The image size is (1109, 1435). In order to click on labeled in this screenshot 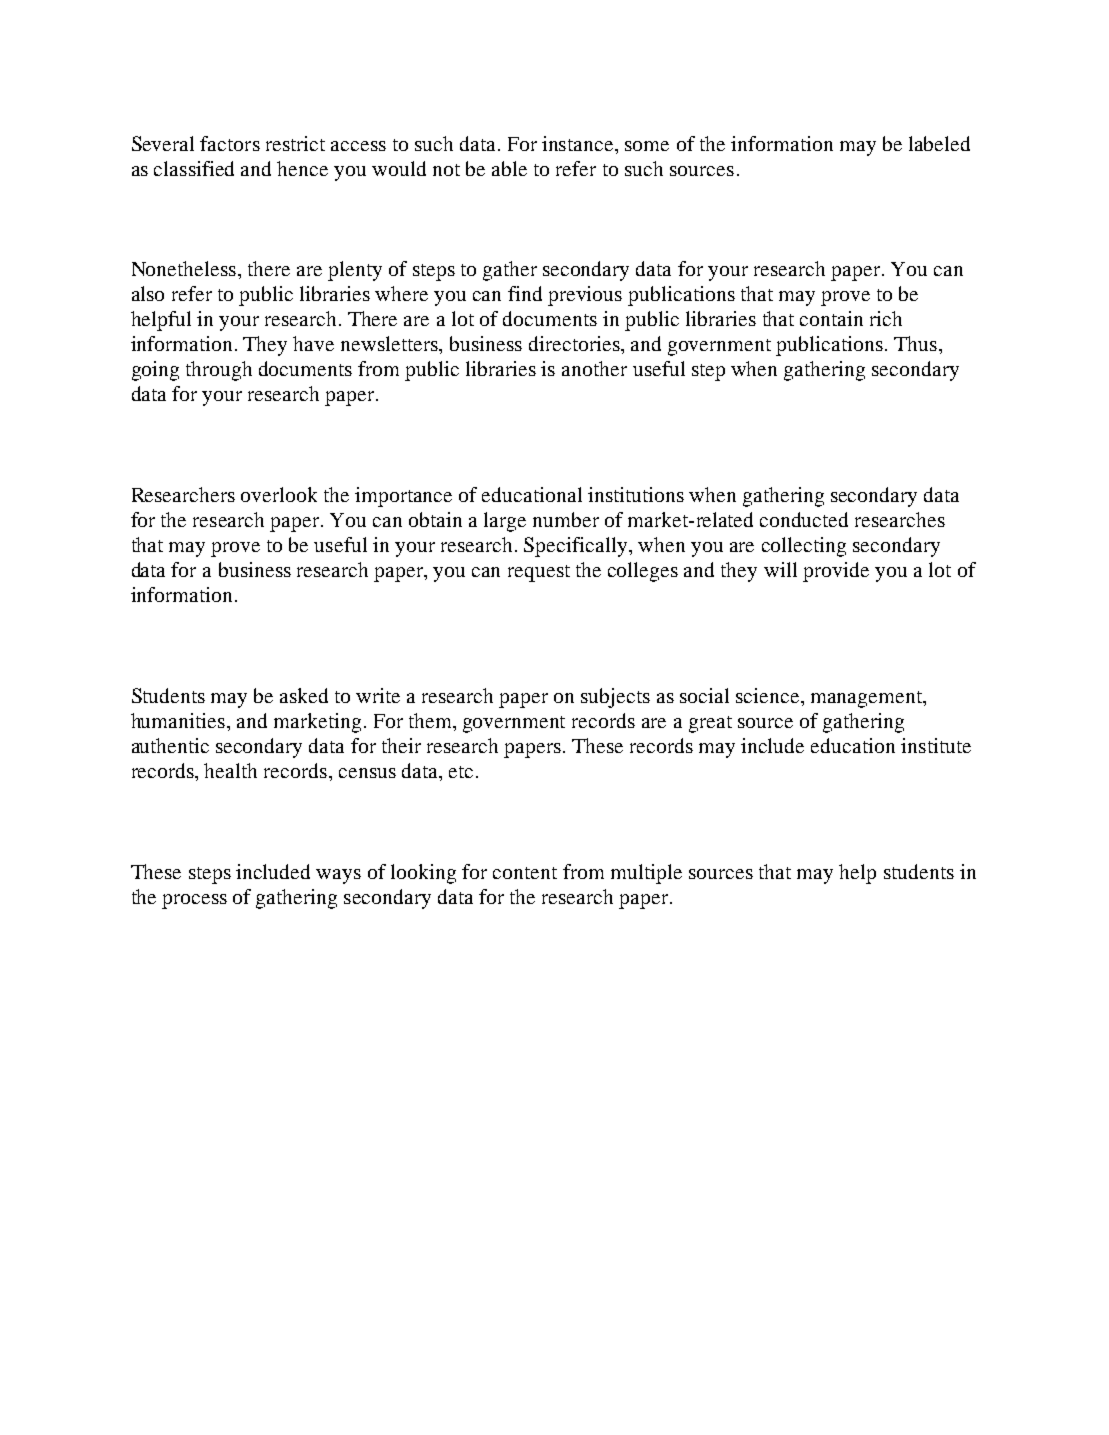, I will do `click(939, 143)`.
